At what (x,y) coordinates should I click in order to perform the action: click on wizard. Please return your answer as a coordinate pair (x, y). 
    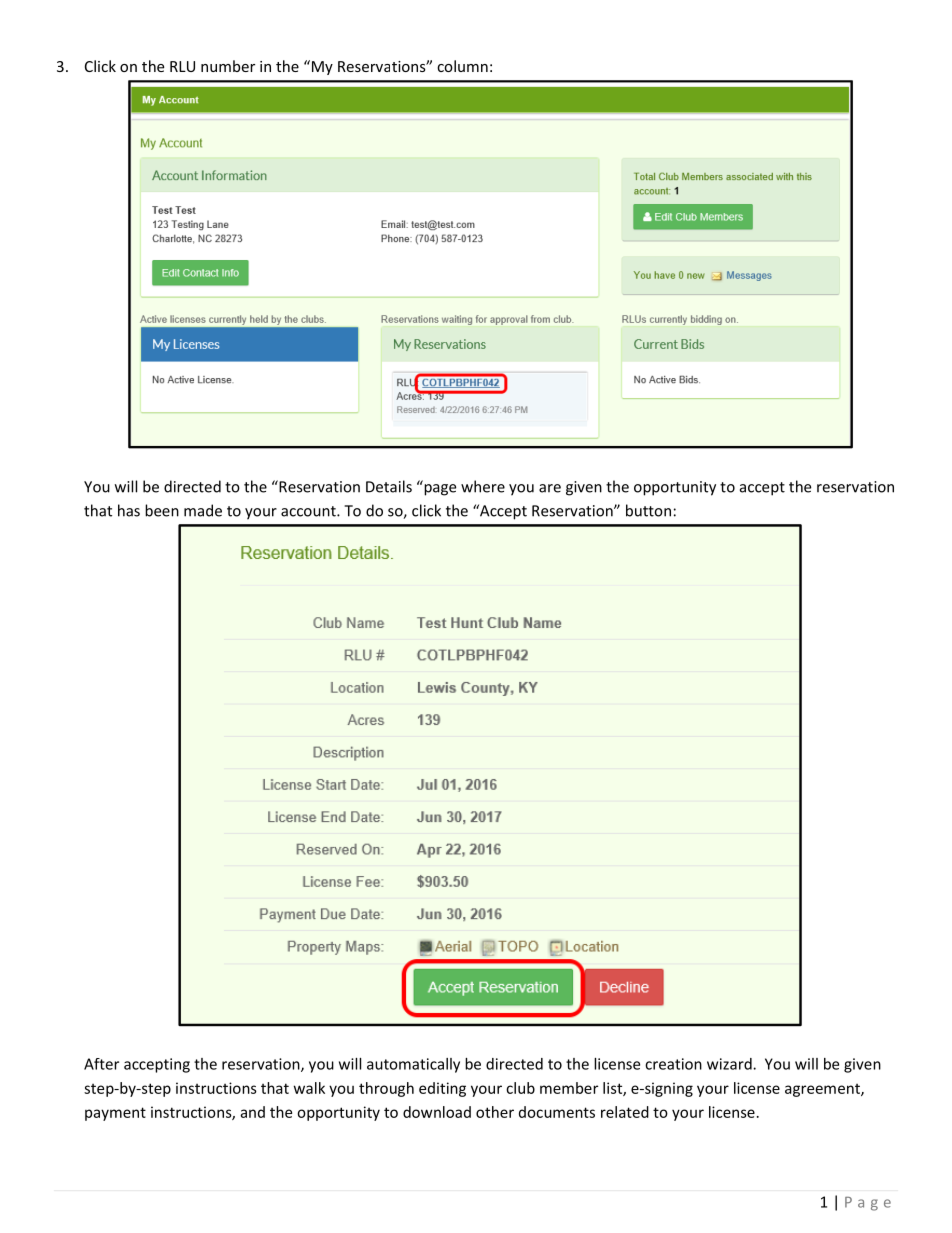
    Looking at the image, I should click on (730, 1064).
